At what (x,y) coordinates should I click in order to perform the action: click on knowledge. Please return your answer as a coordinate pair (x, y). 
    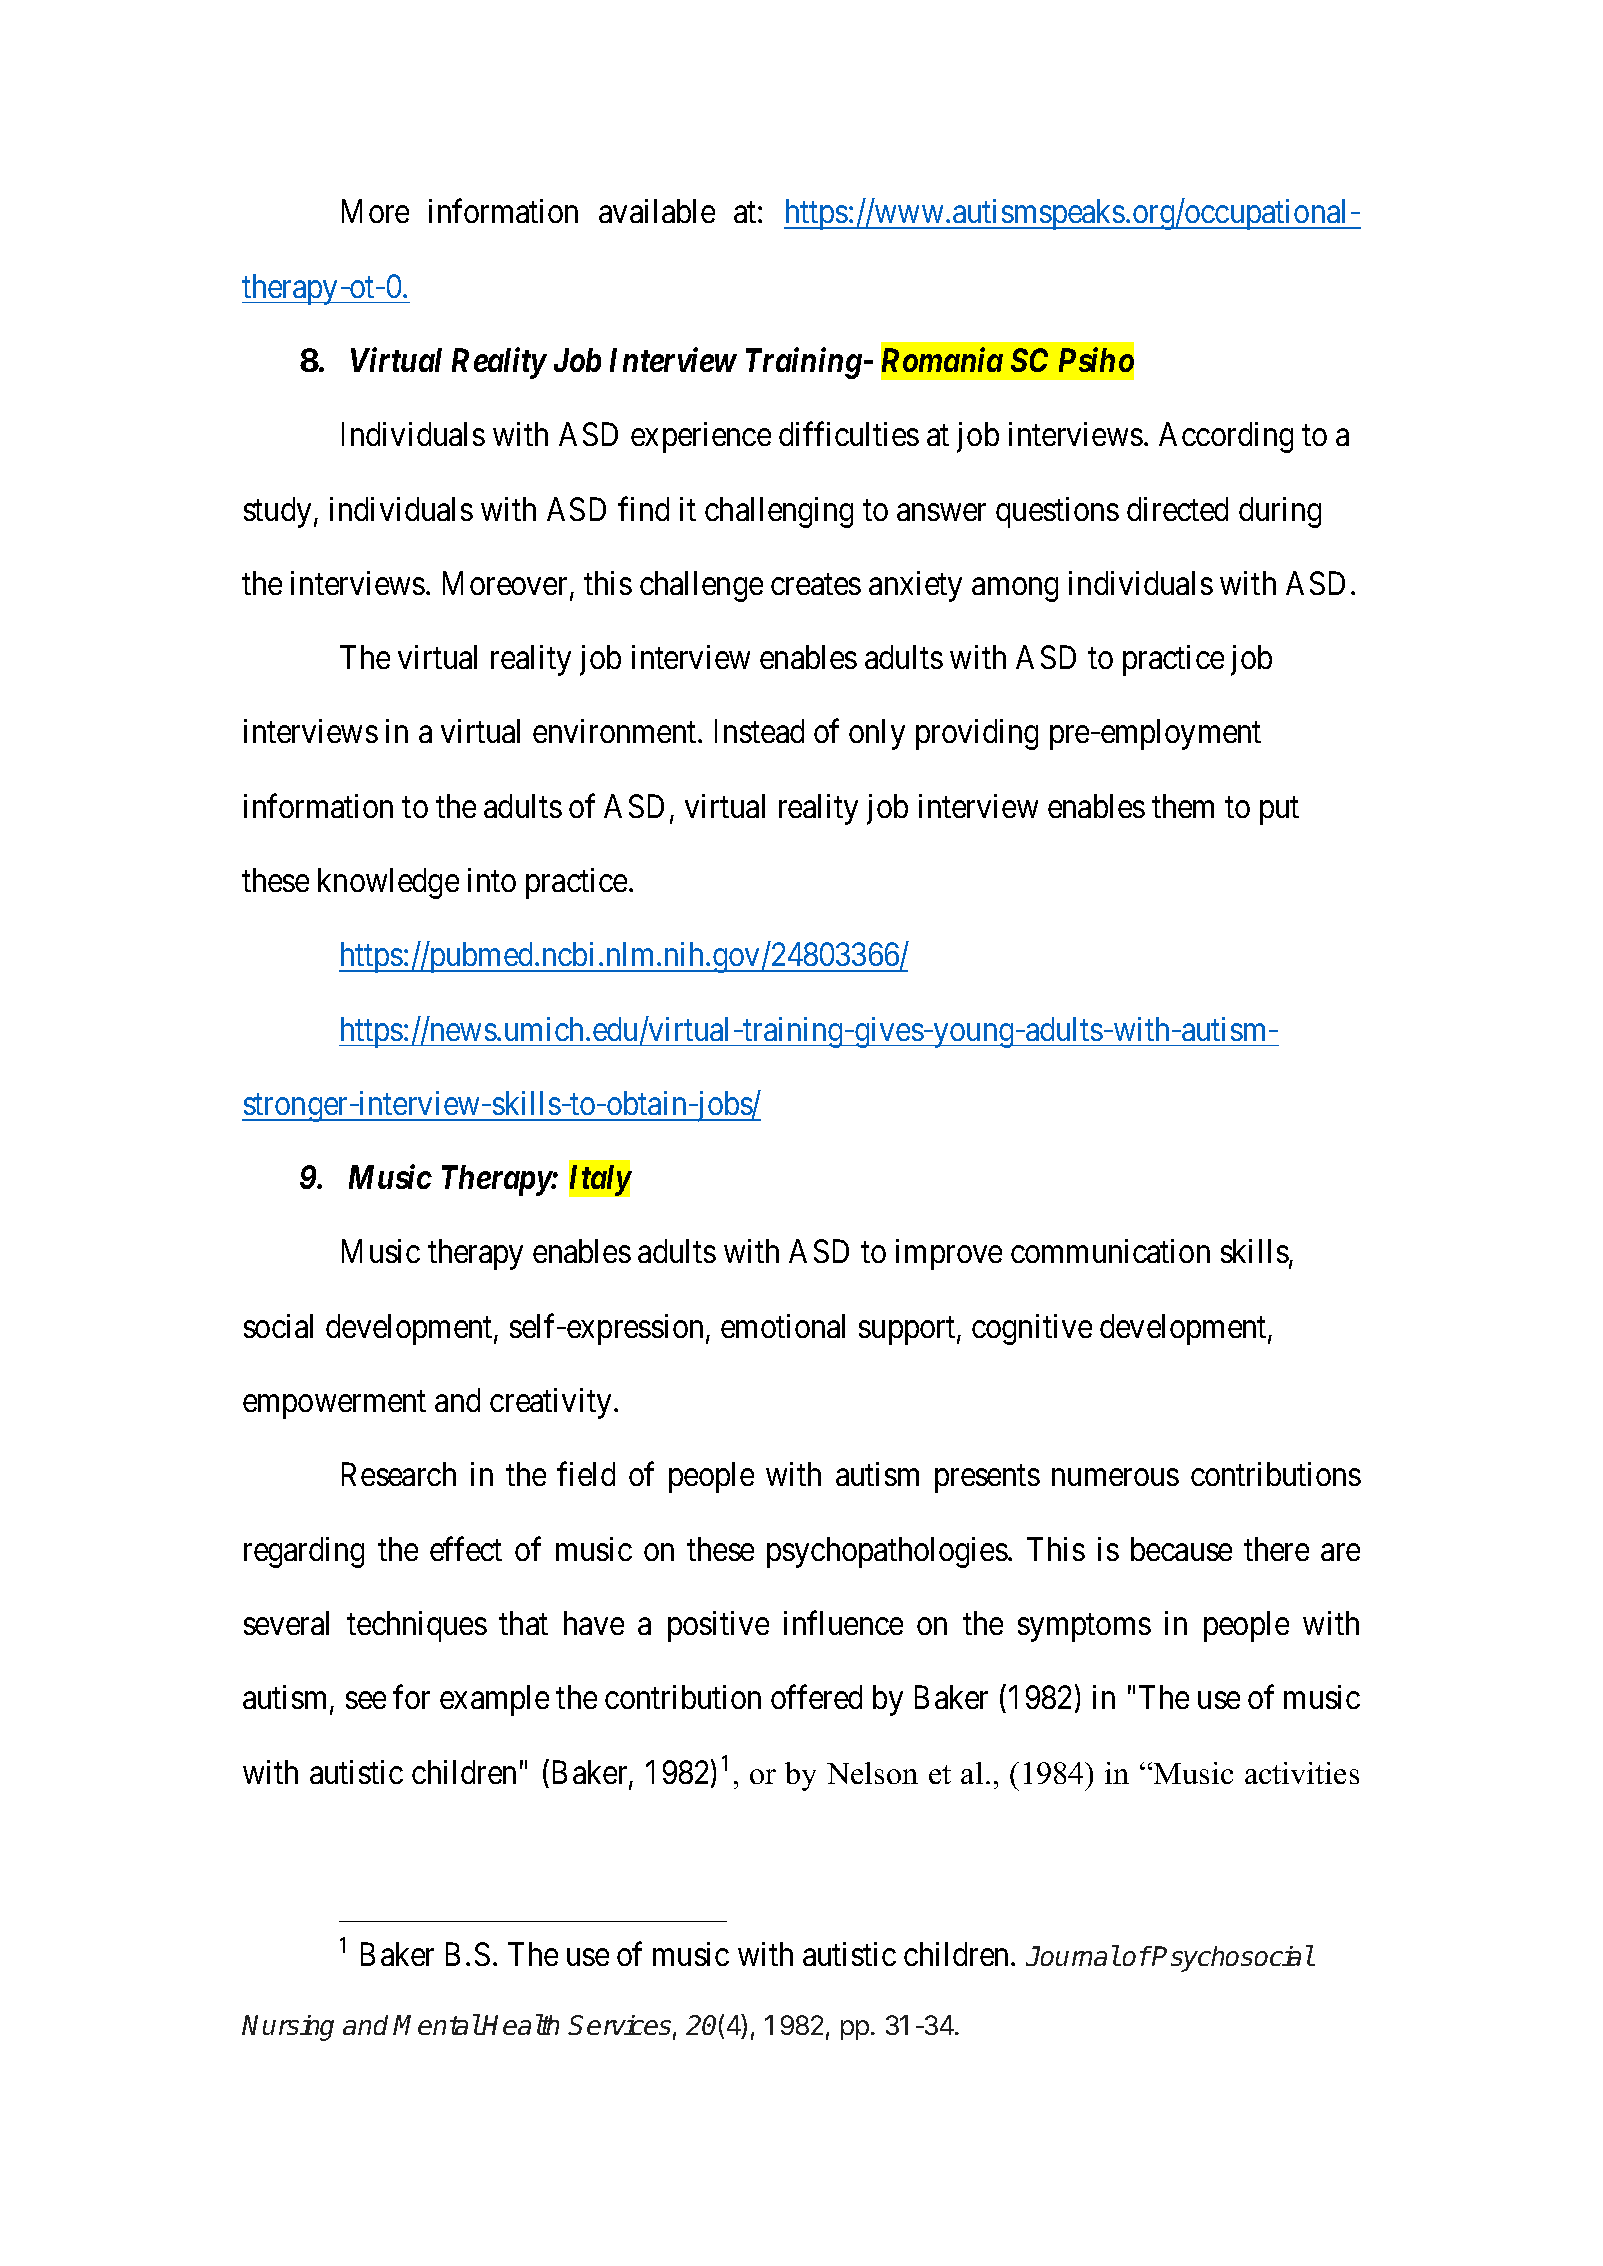
    Looking at the image, I should click on (388, 883).
